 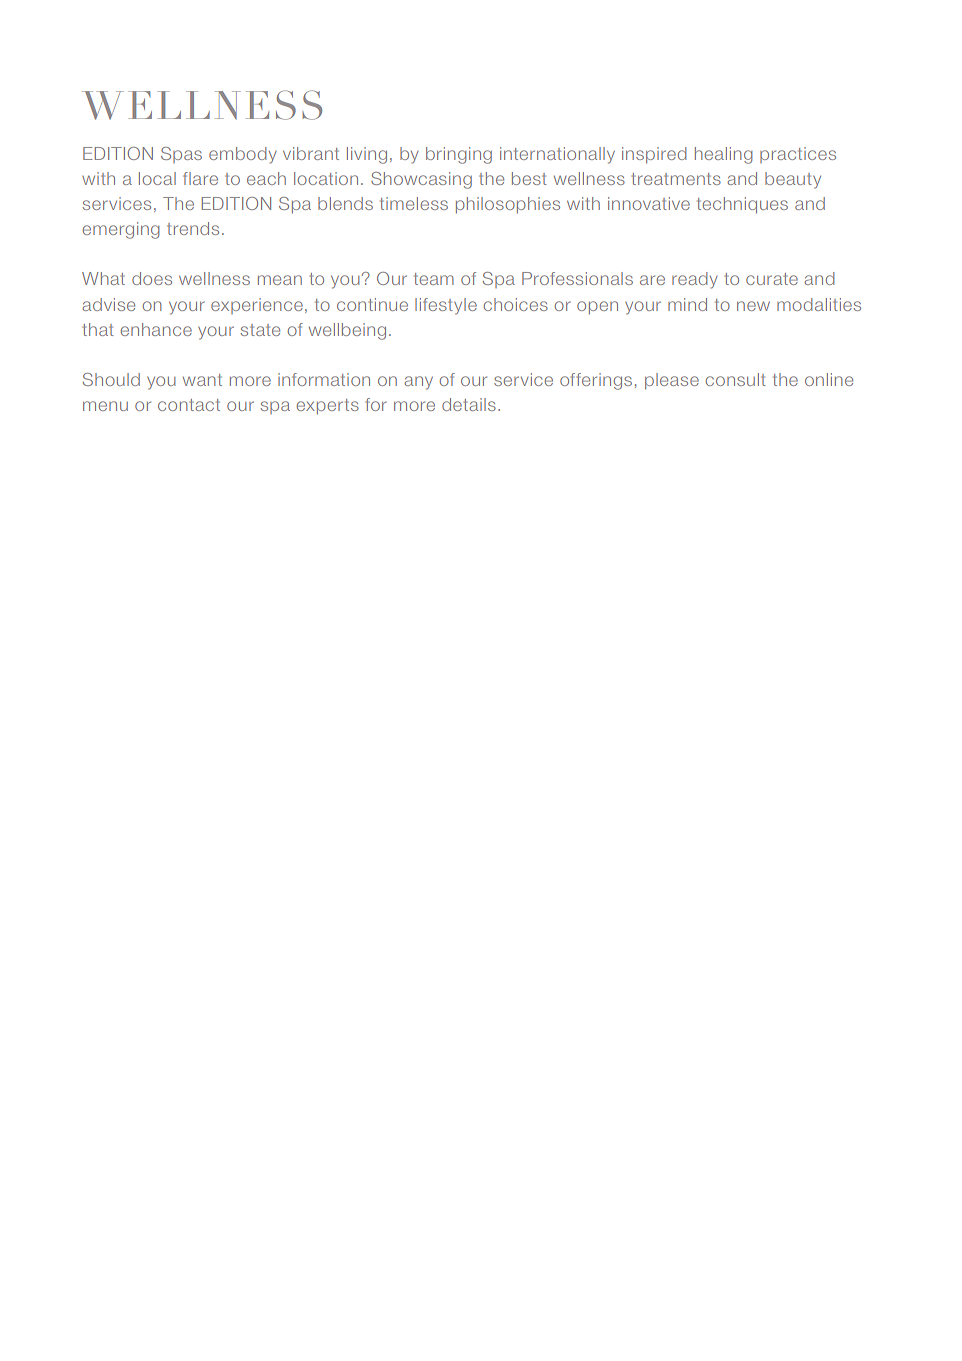 I want to click on Spas, so click(x=181, y=155).
